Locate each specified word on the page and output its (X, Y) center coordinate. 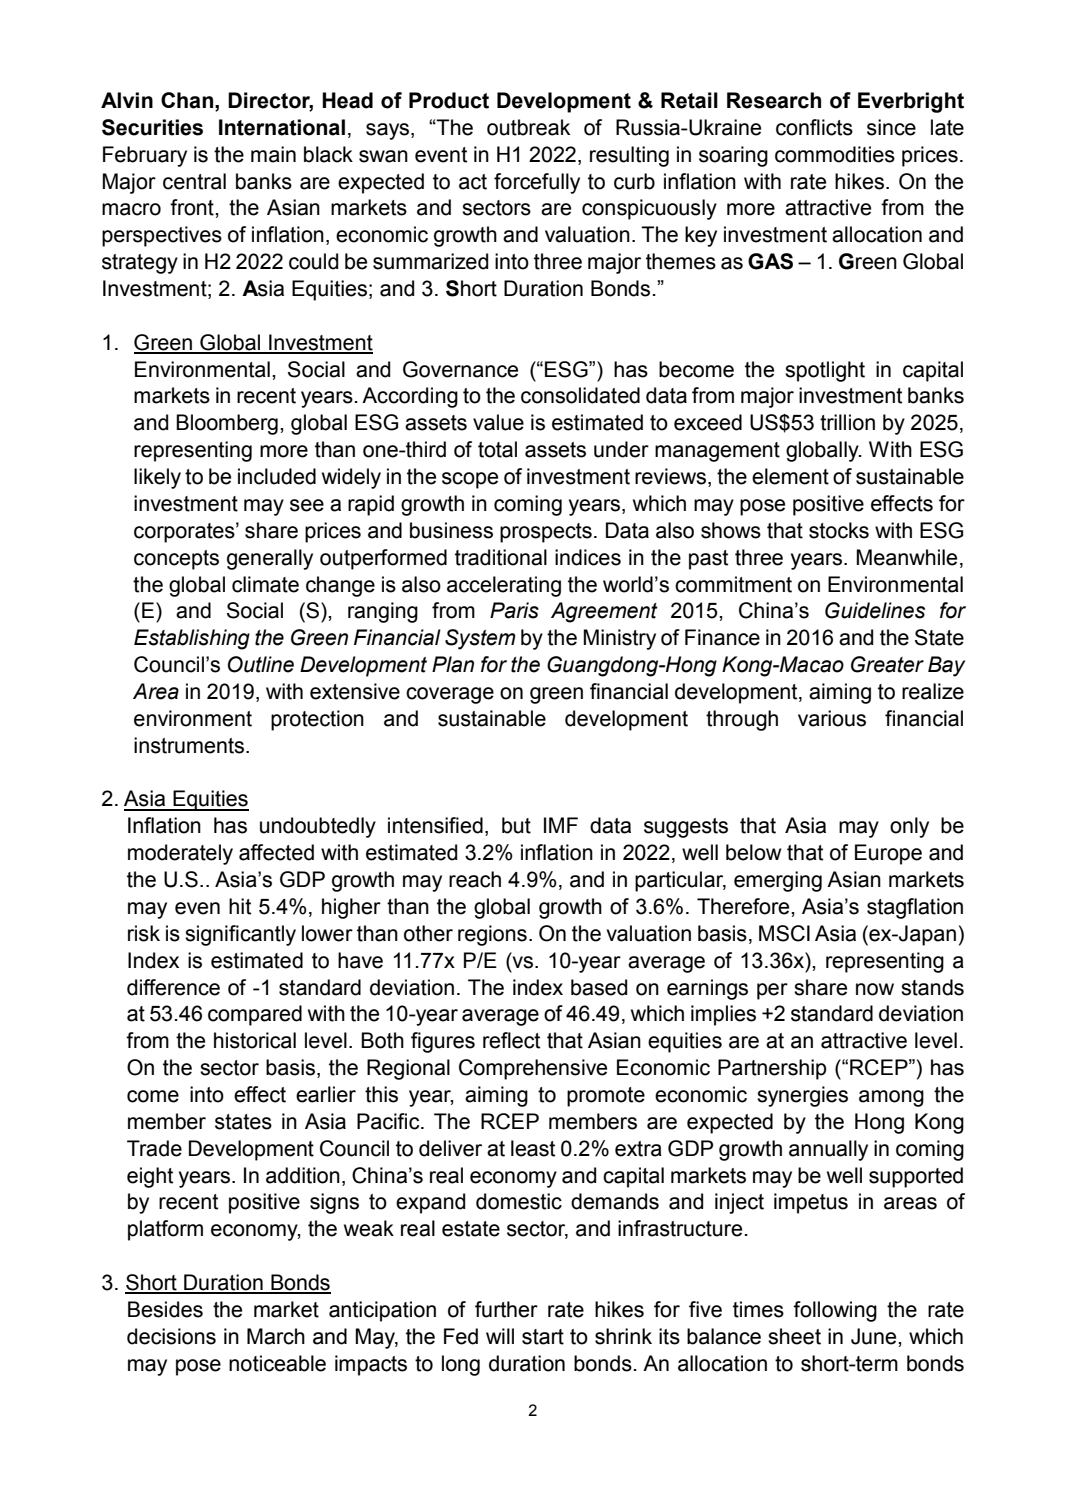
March (276, 1336)
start (543, 1337)
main (273, 154)
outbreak (528, 127)
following (835, 1311)
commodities (835, 154)
